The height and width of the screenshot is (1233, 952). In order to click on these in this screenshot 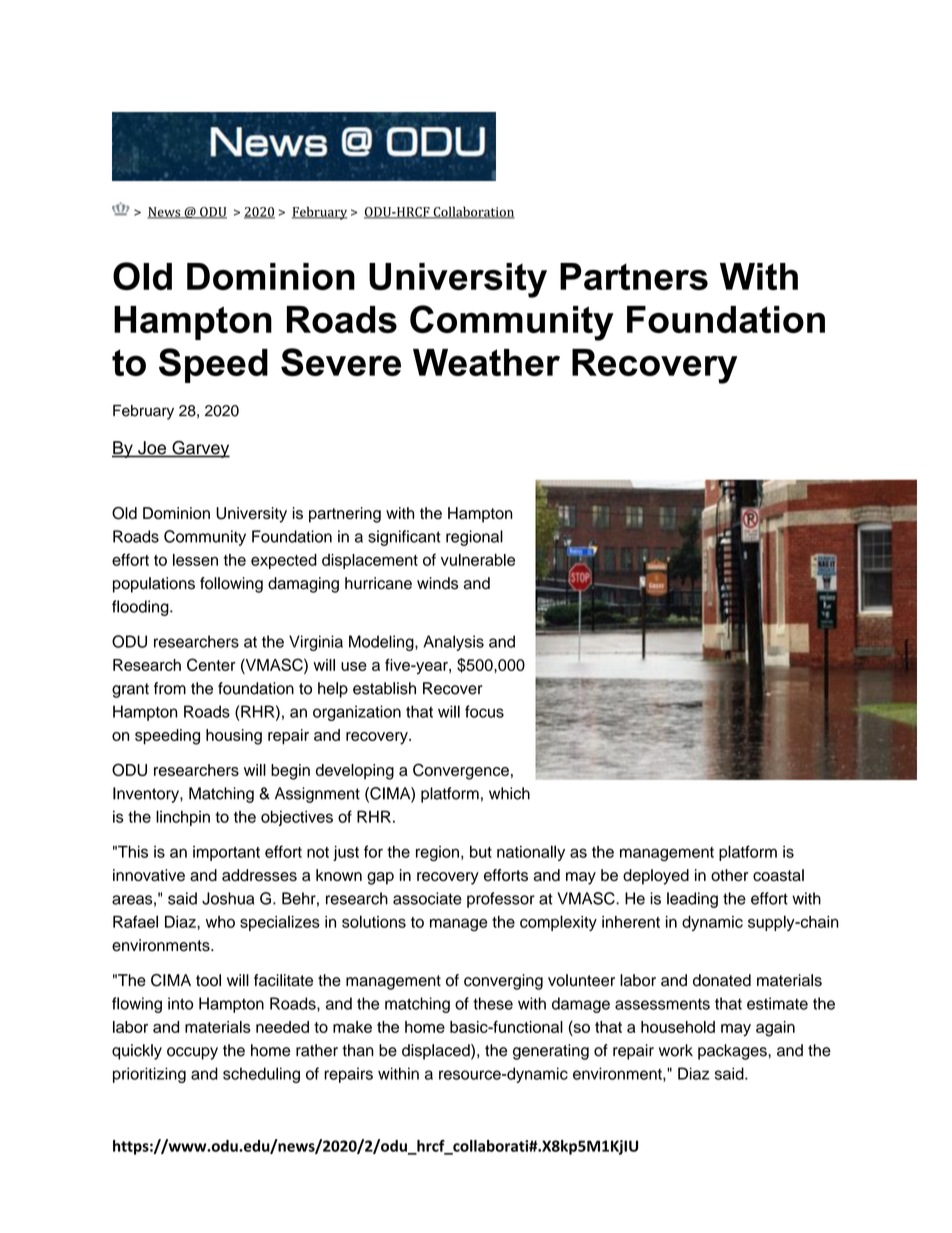, I will do `click(493, 1003)`.
